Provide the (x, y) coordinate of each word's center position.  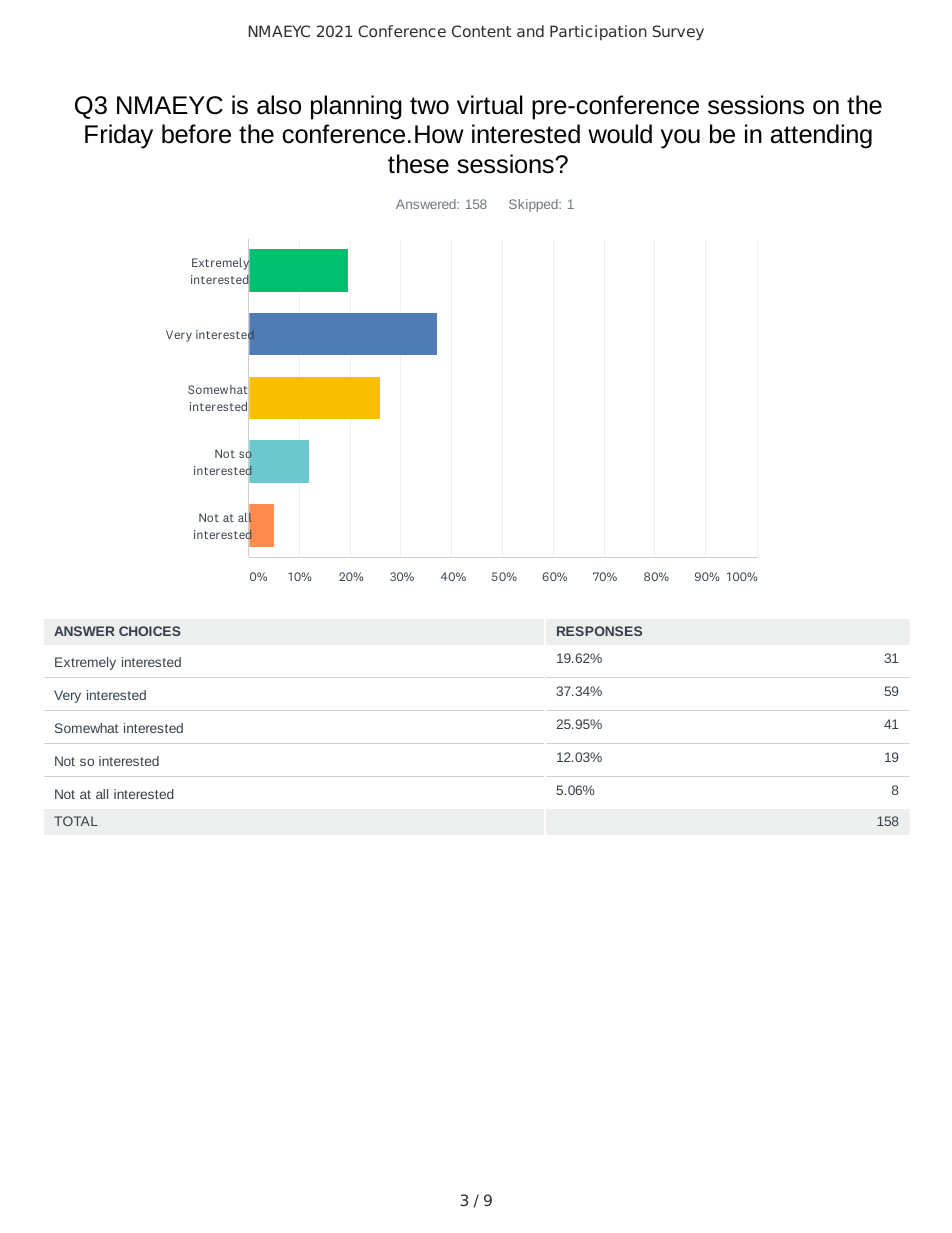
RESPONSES (599, 631)
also (279, 105)
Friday (119, 136)
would (620, 134)
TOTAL (76, 821)
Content (482, 31)
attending (821, 136)
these (418, 164)
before (196, 134)
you (680, 139)
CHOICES (150, 631)
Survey (678, 32)
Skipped (534, 205)
